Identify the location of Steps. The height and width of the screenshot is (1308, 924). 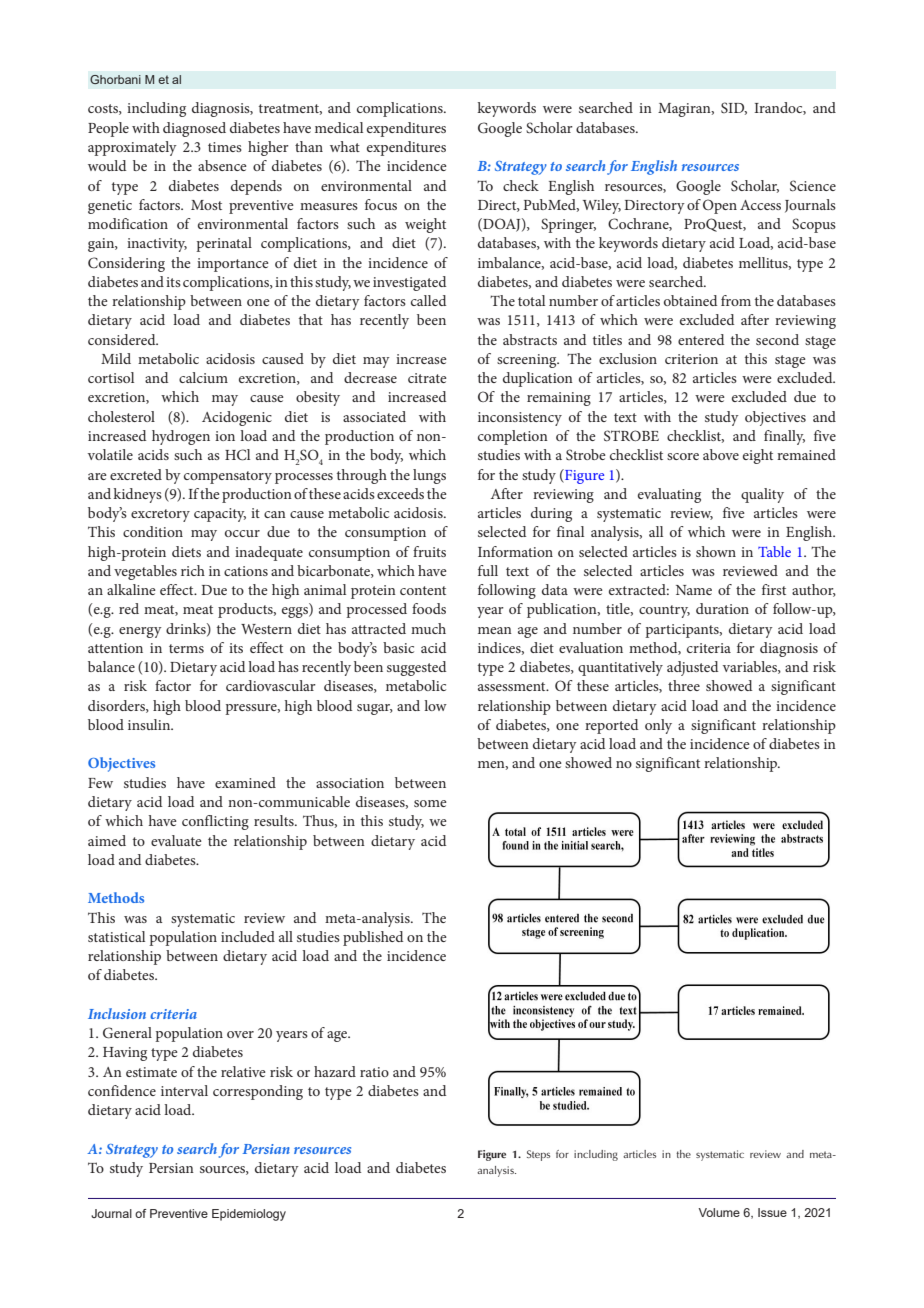
(538, 1155).
